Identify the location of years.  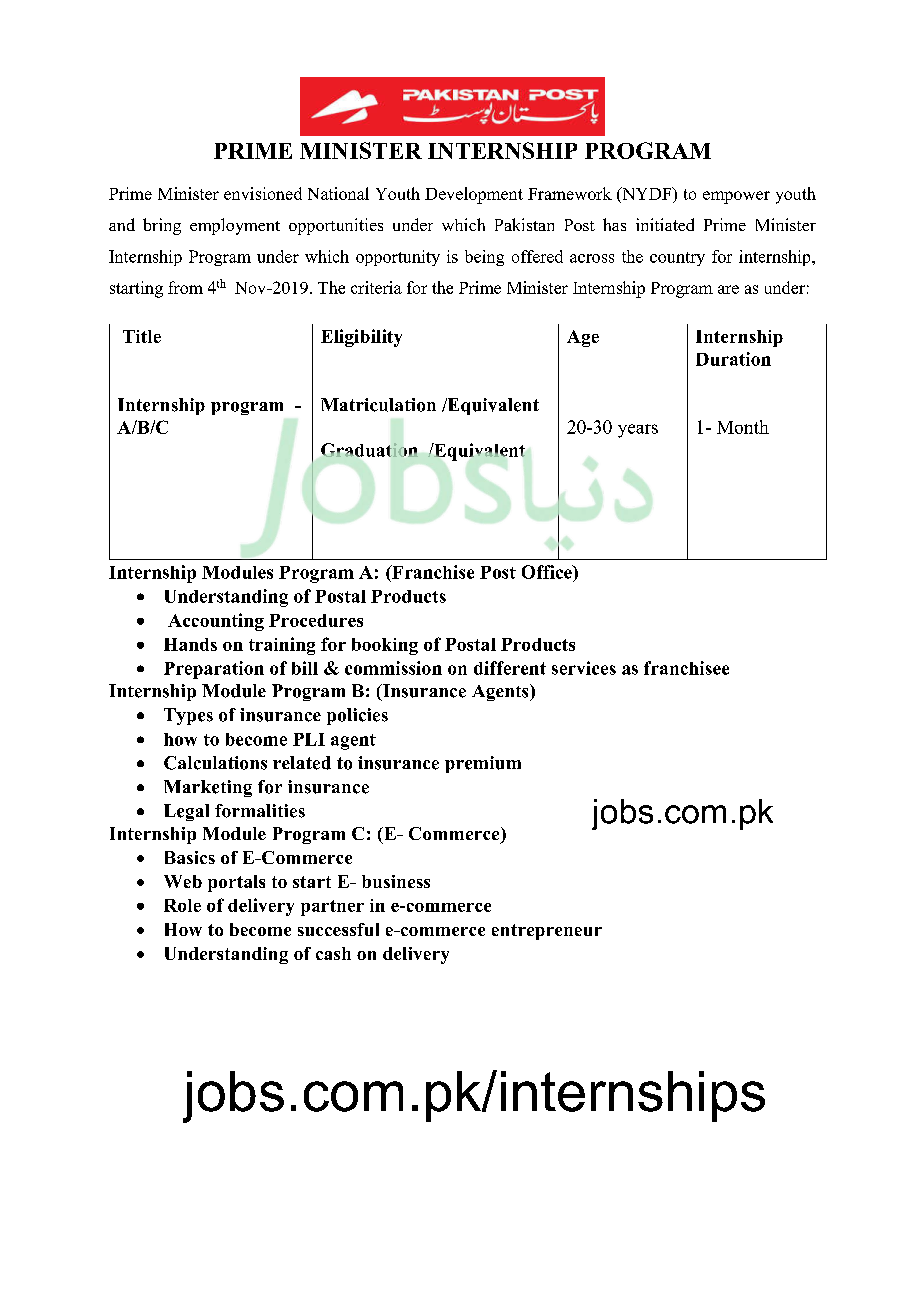
(638, 431).
